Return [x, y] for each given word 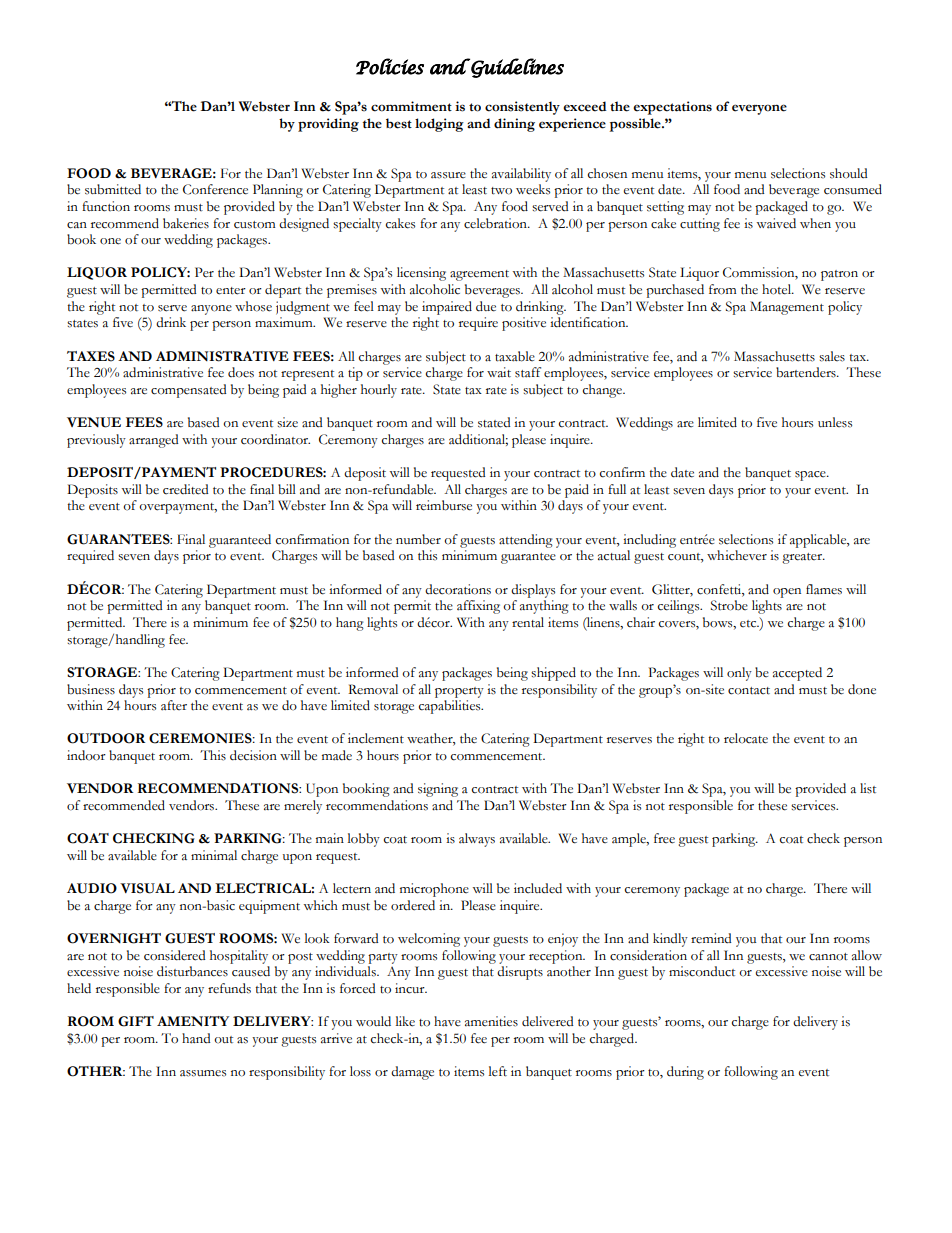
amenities [491, 1021]
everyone [759, 109]
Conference [215, 189]
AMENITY [193, 1021]
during [685, 1073]
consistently [522, 108]
